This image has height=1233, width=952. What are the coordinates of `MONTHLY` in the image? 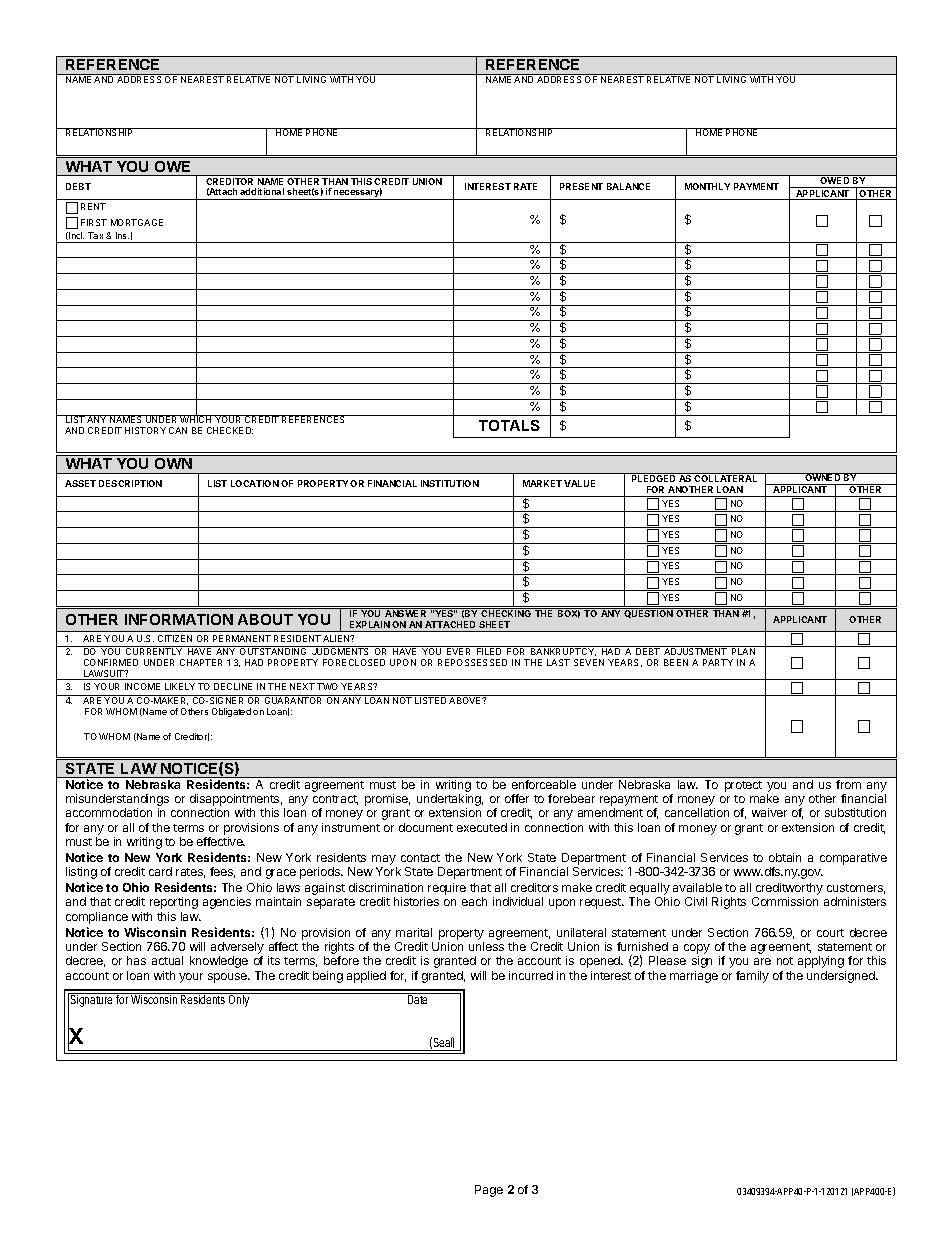 It's located at (707, 186).
